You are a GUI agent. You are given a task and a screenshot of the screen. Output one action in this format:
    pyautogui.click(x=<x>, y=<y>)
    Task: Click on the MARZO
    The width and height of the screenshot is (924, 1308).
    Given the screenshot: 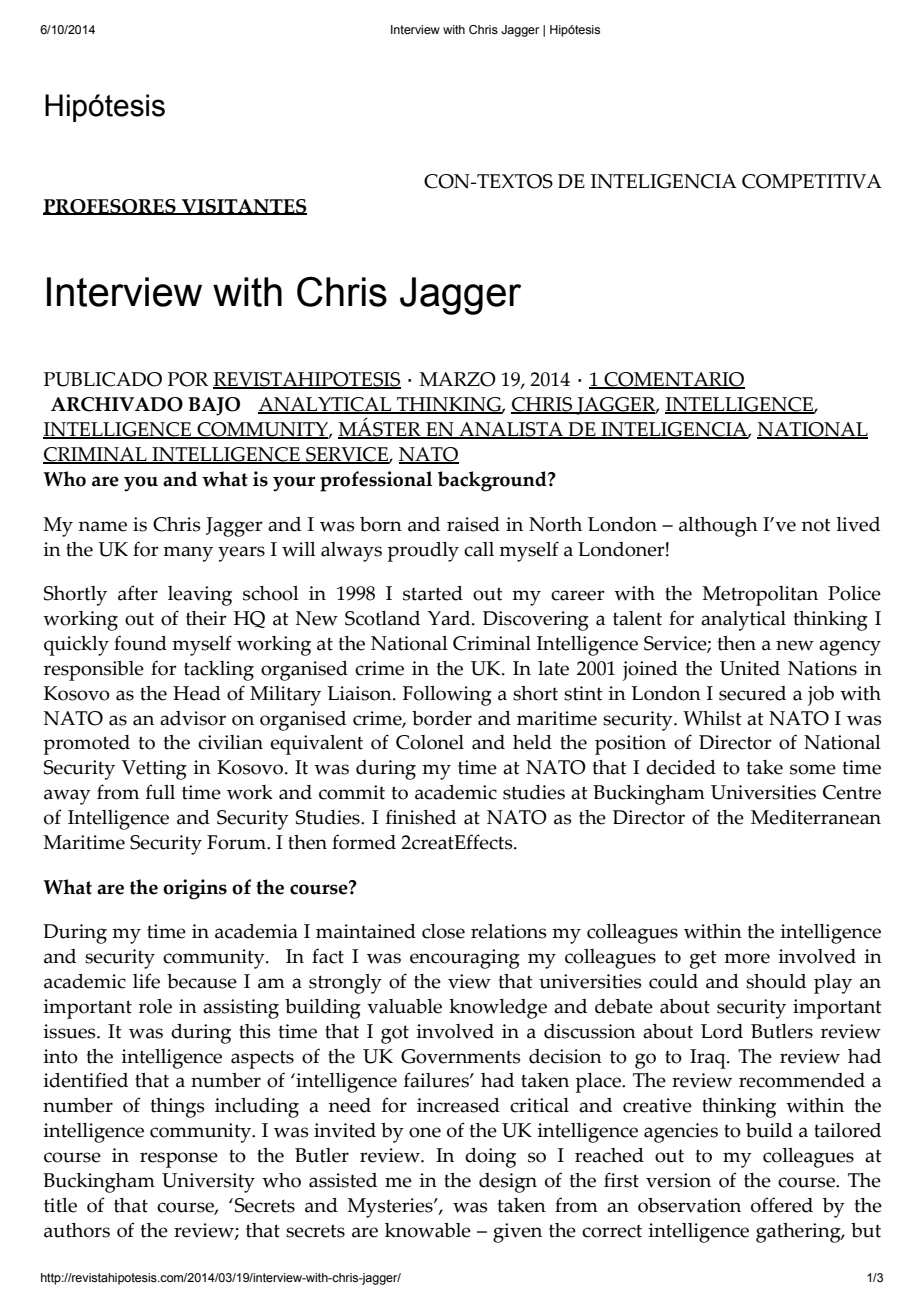 What is the action you would take?
    pyautogui.click(x=457, y=379)
